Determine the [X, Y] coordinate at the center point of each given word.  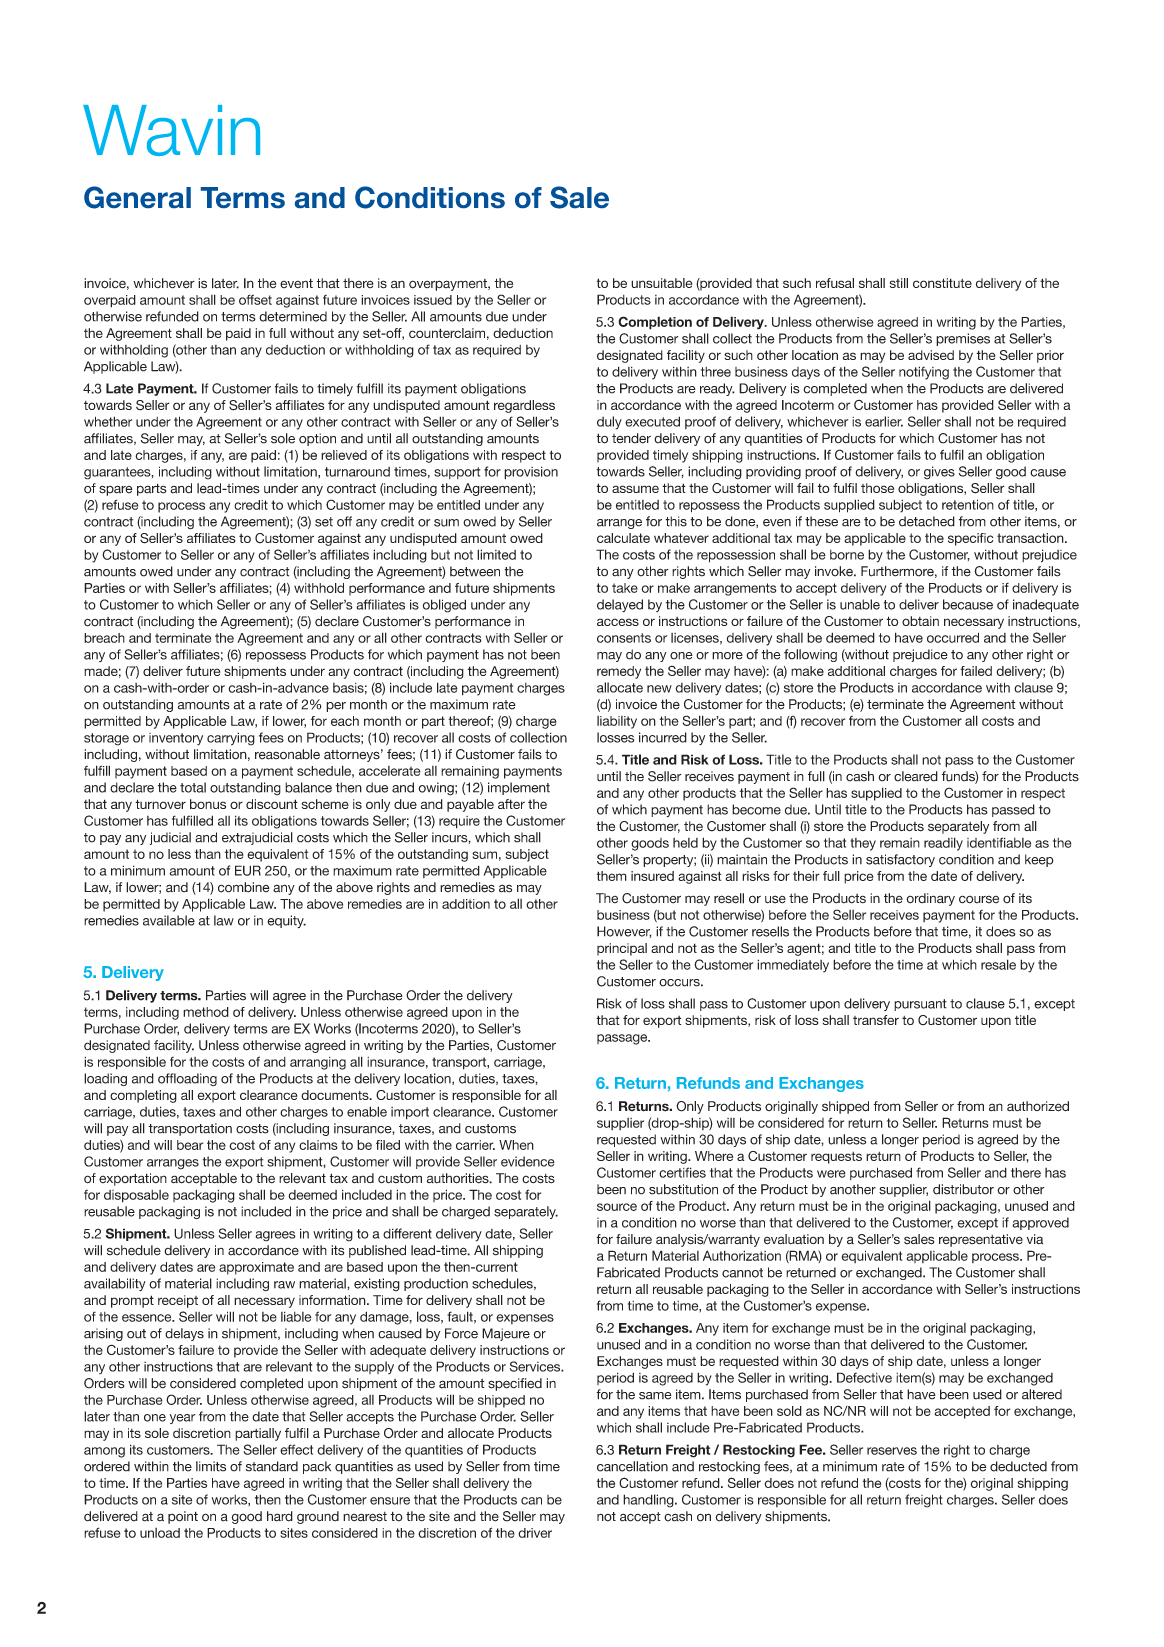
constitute [942, 283]
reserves [892, 1451]
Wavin [171, 130]
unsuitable [661, 283]
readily [943, 844]
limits [211, 1466]
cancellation [632, 1466]
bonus [208, 804]
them [612, 876]
